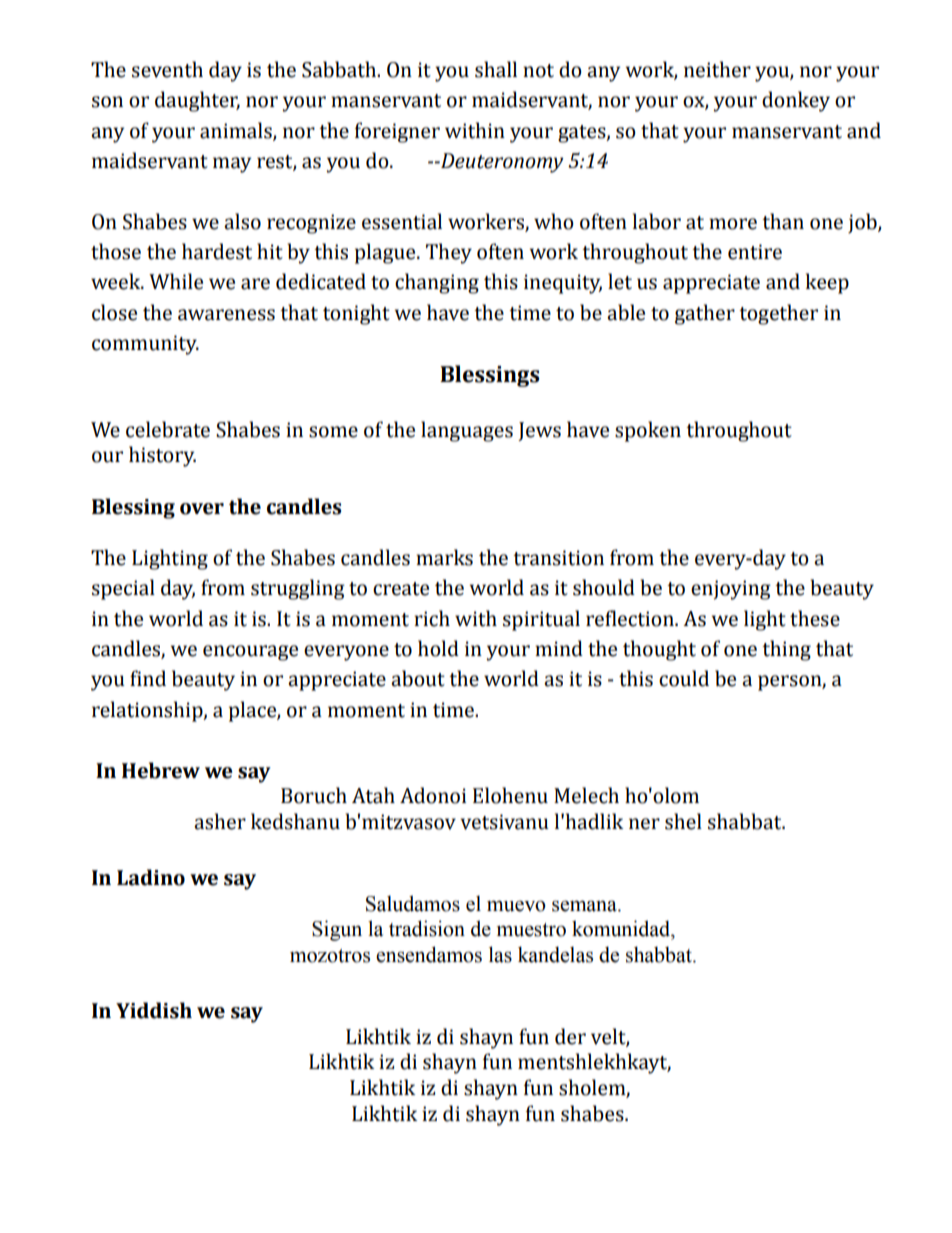 Image resolution: width=952 pixels, height=1233 pixels. I want to click on shel, so click(683, 821).
